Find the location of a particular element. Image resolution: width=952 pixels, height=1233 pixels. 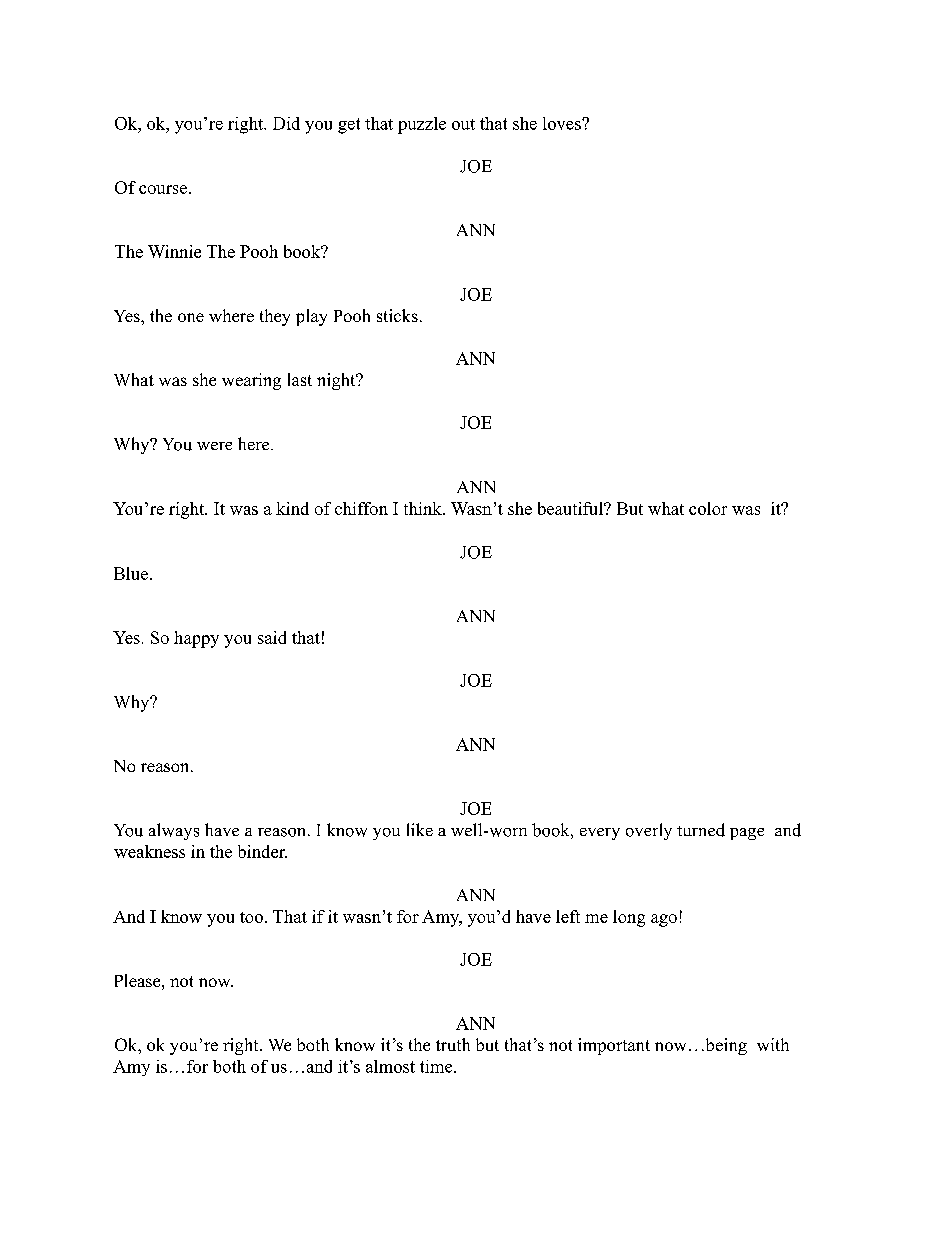

with is located at coordinates (773, 1044).
